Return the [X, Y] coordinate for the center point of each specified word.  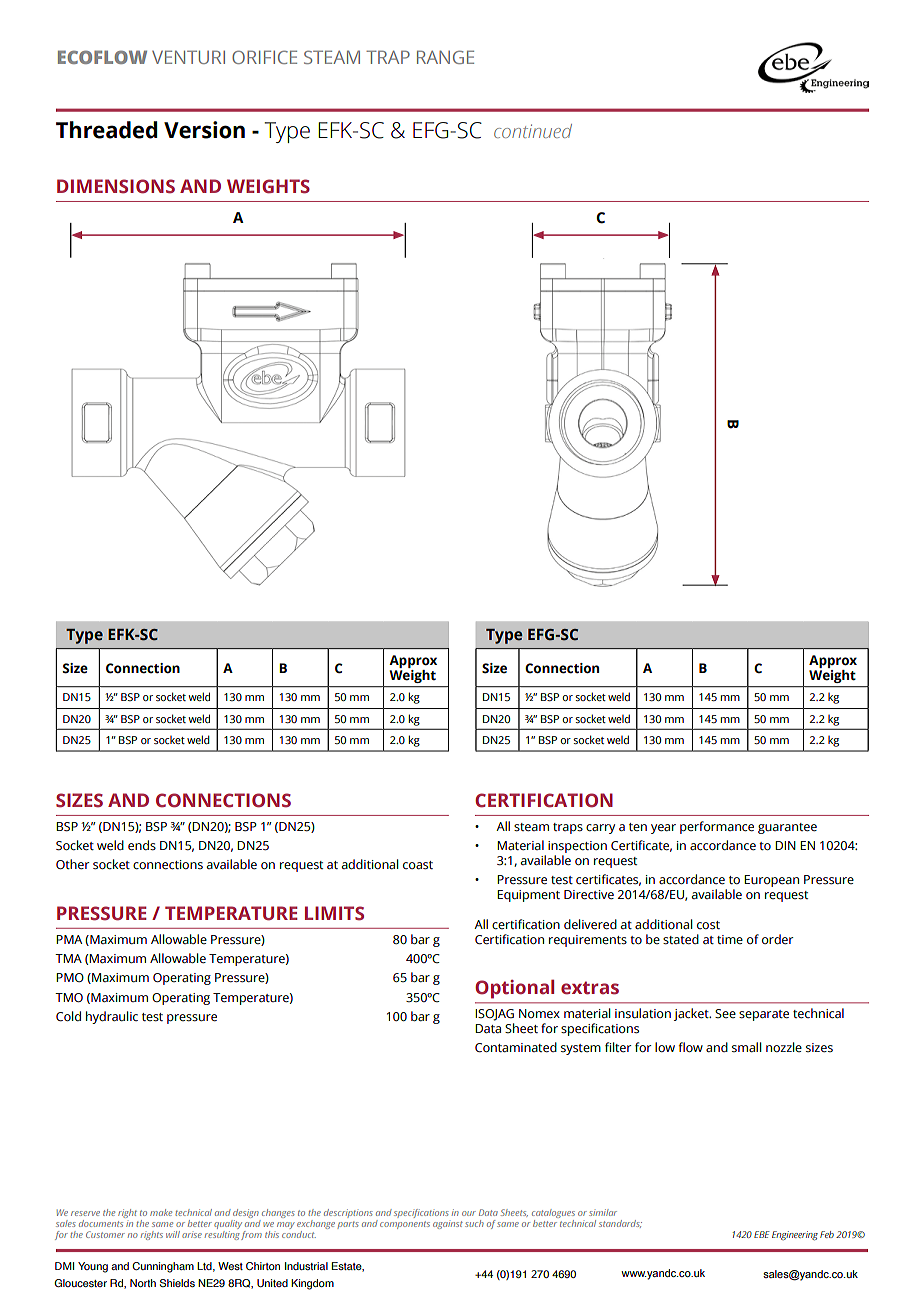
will [173, 1234]
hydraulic [112, 1017]
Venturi [188, 57]
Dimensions [116, 186]
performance [717, 827]
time [730, 939]
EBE [762, 1234]
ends [142, 845]
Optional [514, 989]
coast [418, 865]
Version [204, 130]
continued [533, 131]
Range [445, 57]
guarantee [787, 828]
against [448, 1225]
